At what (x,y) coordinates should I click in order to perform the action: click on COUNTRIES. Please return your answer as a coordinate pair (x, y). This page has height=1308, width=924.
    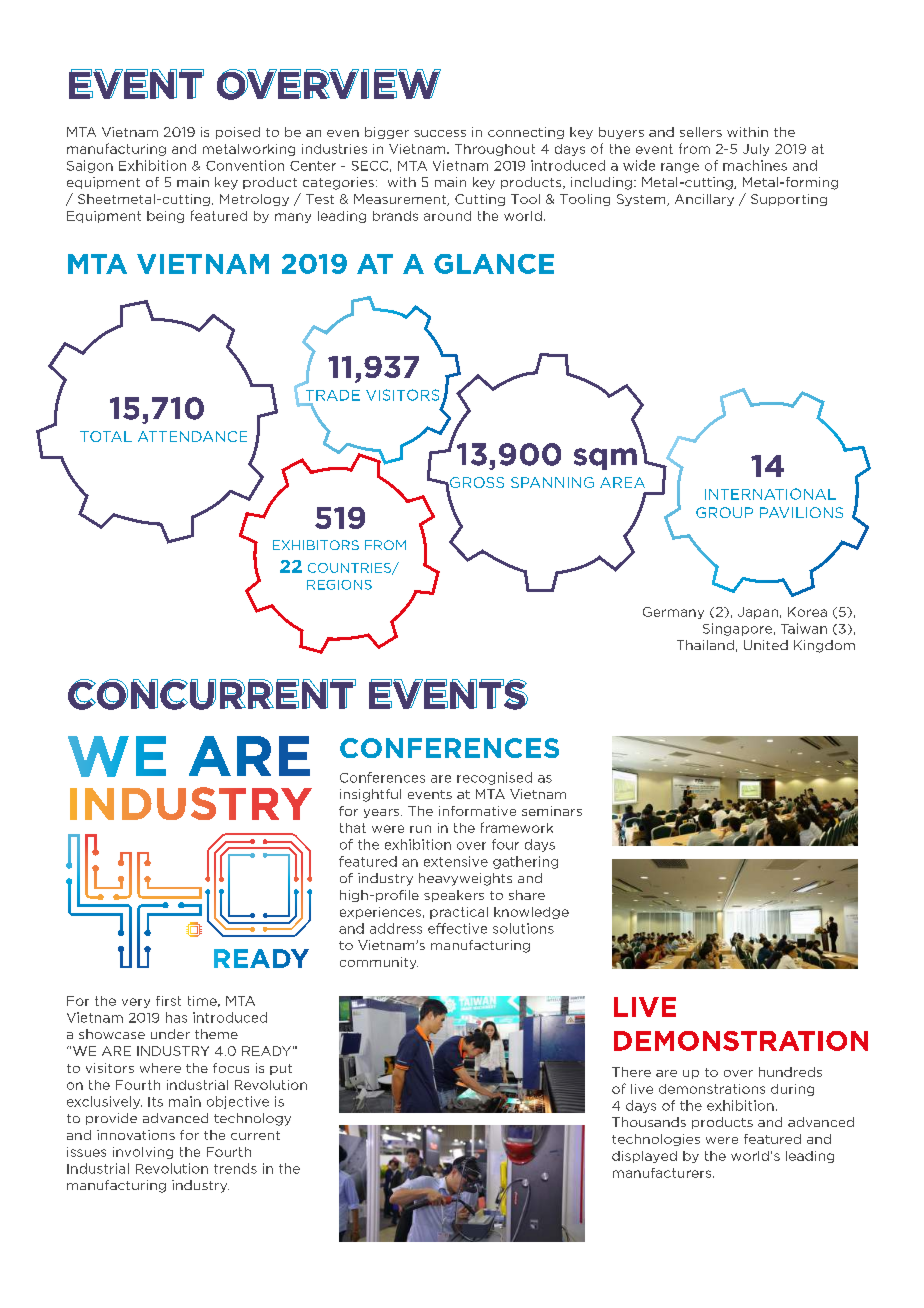
    Looking at the image, I should click on (351, 569).
